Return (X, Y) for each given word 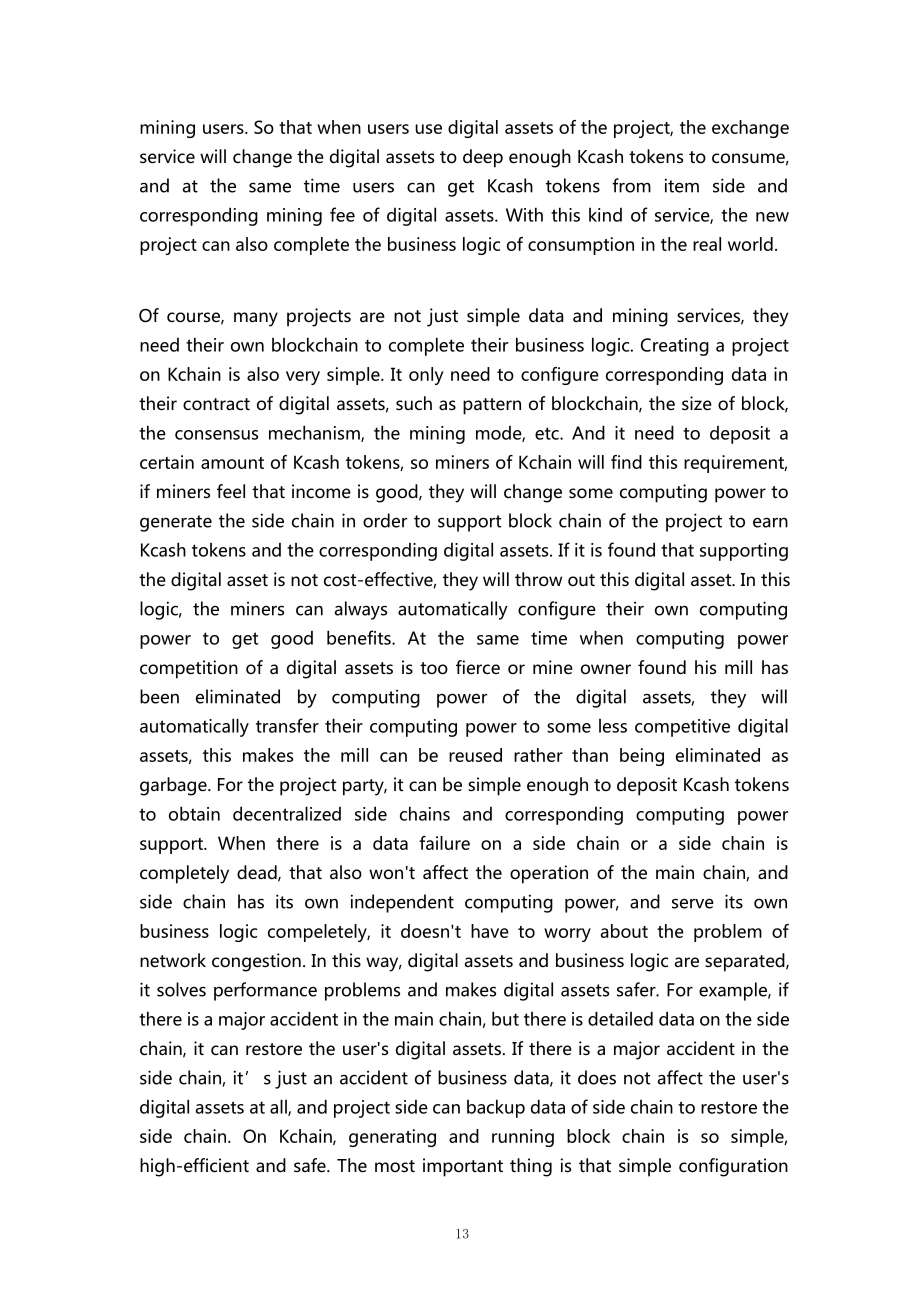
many (256, 319)
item (682, 185)
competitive (682, 728)
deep (483, 158)
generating (392, 1138)
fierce (478, 667)
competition (189, 669)
